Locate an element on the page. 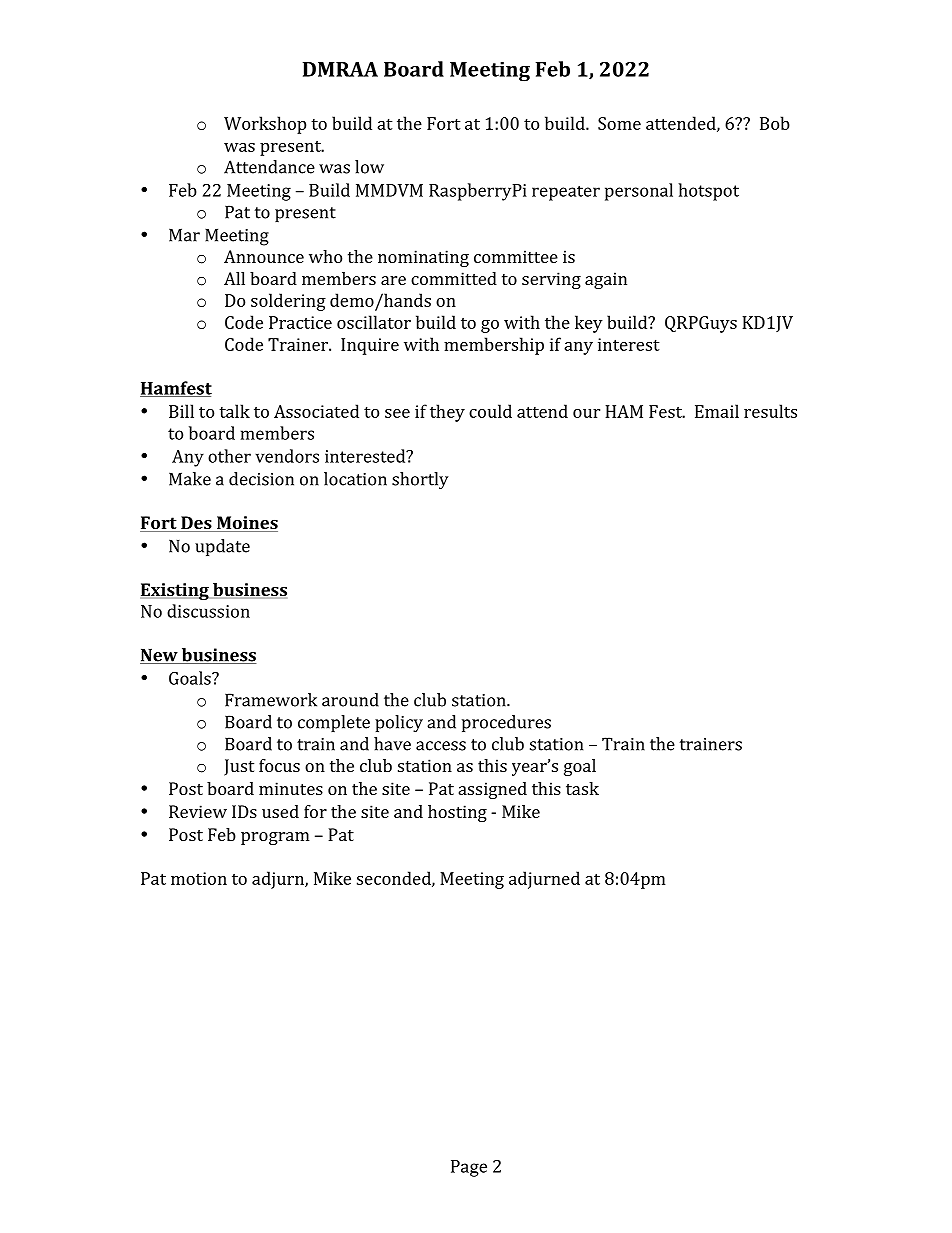 The height and width of the image is (1233, 952). task is located at coordinates (582, 788).
